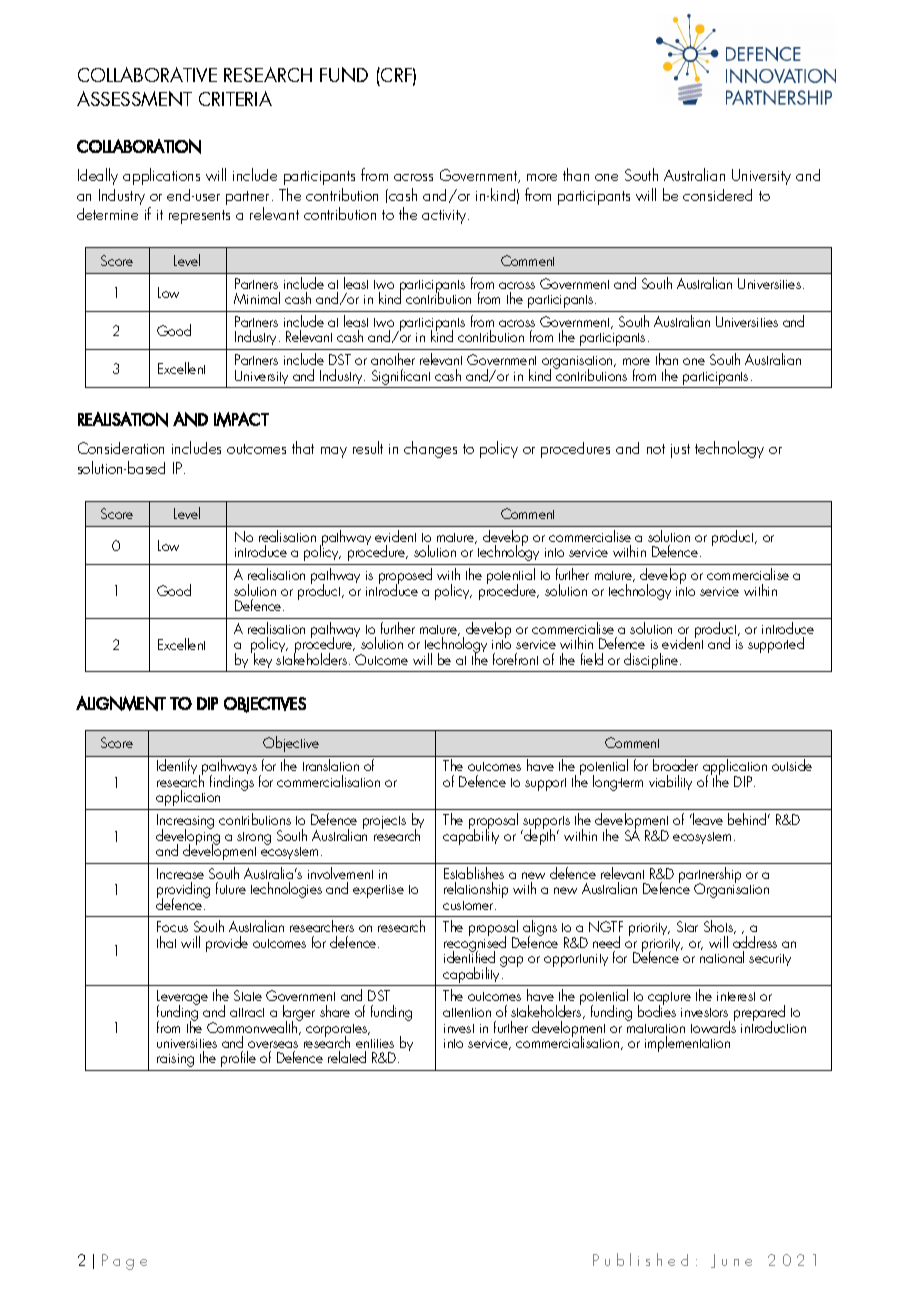 This page has height=1308, width=924. I want to click on just, so click(680, 451).
